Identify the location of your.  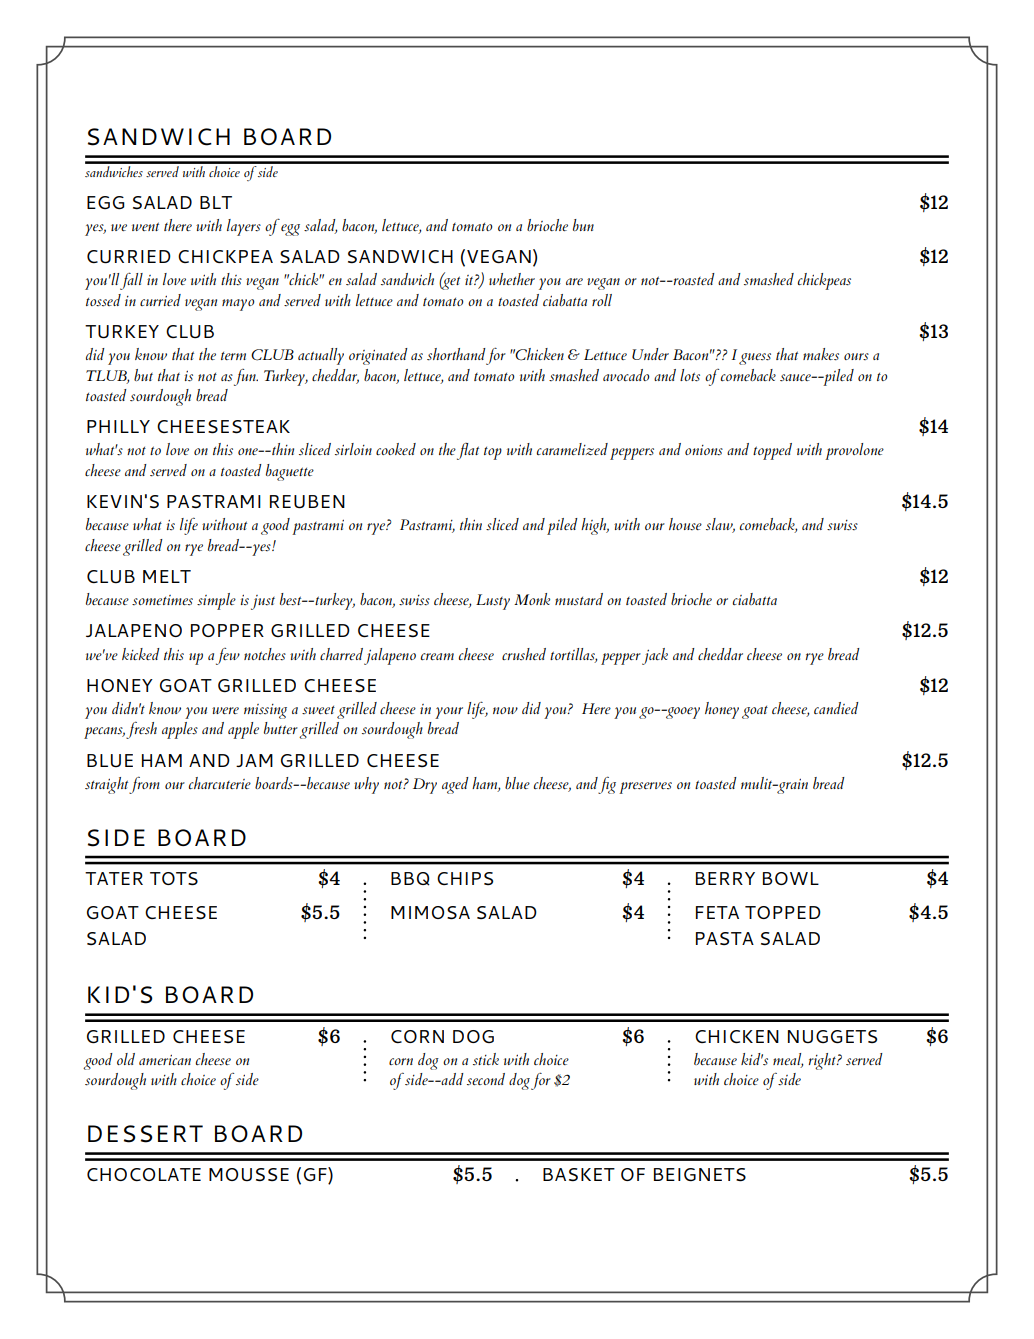
(449, 713).
